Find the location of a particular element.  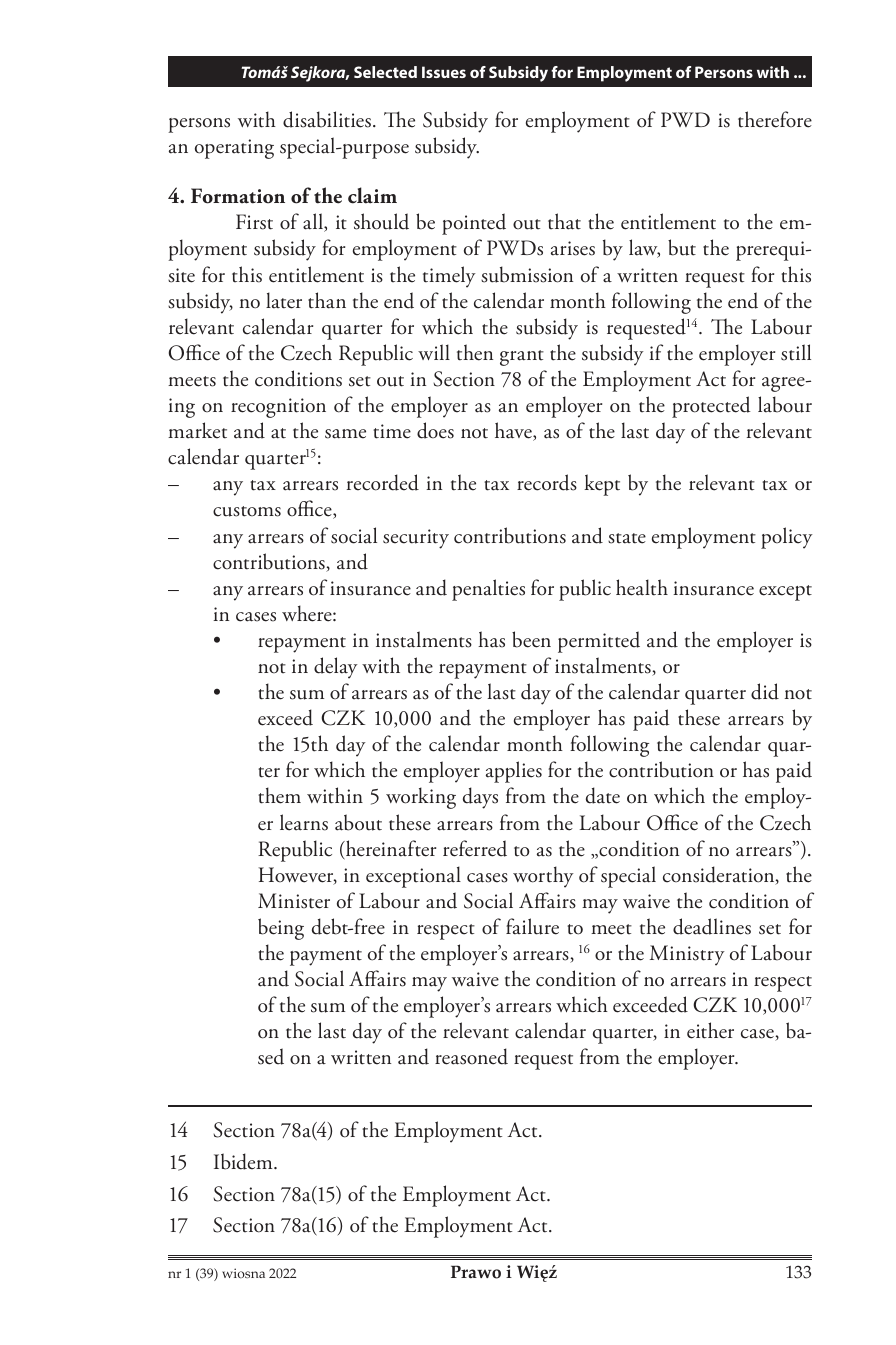

penalties is located at coordinates (488, 590).
